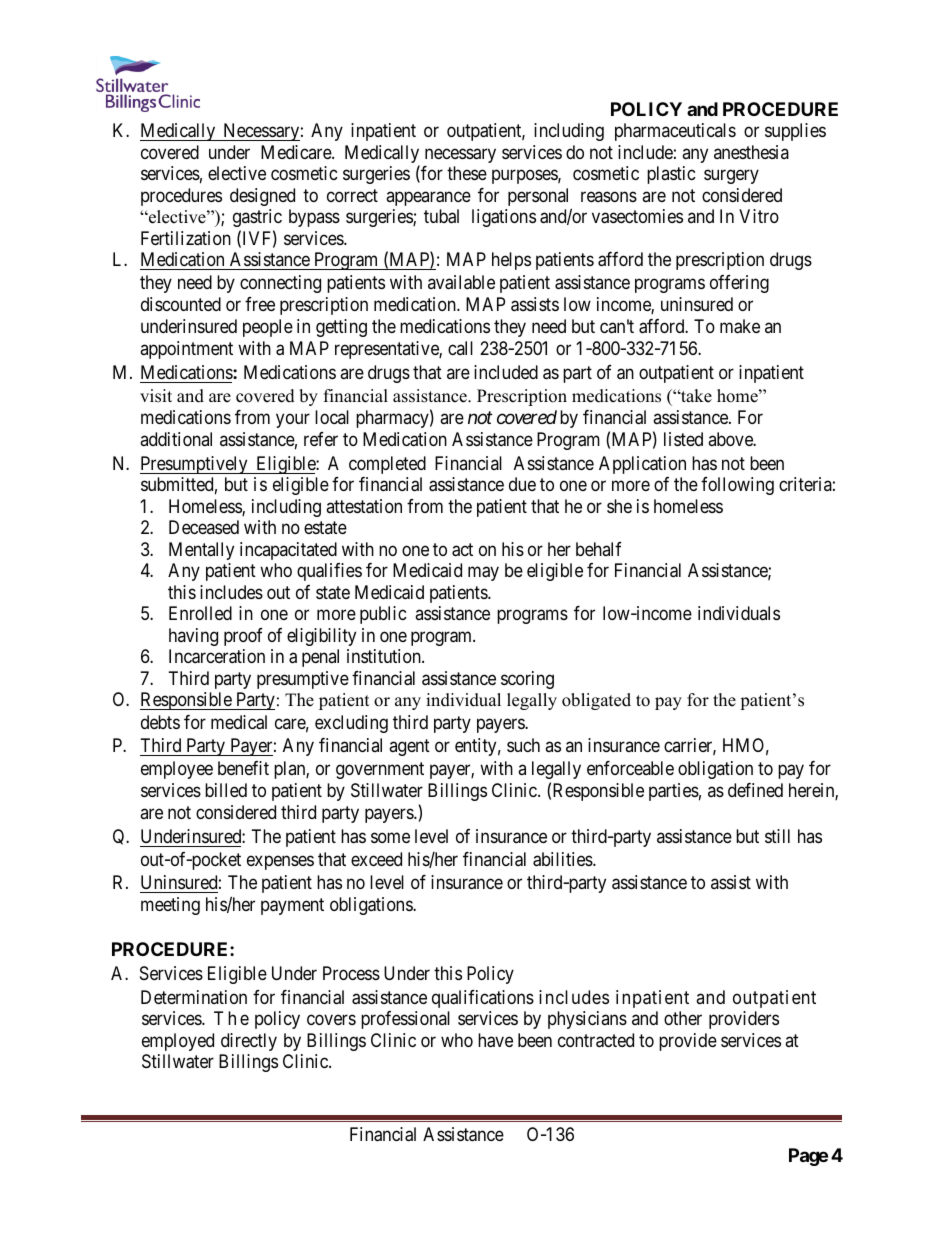 This image has height=1233, width=952. Describe the element at coordinates (200, 613) in the image. I see `Enrolled` at that location.
